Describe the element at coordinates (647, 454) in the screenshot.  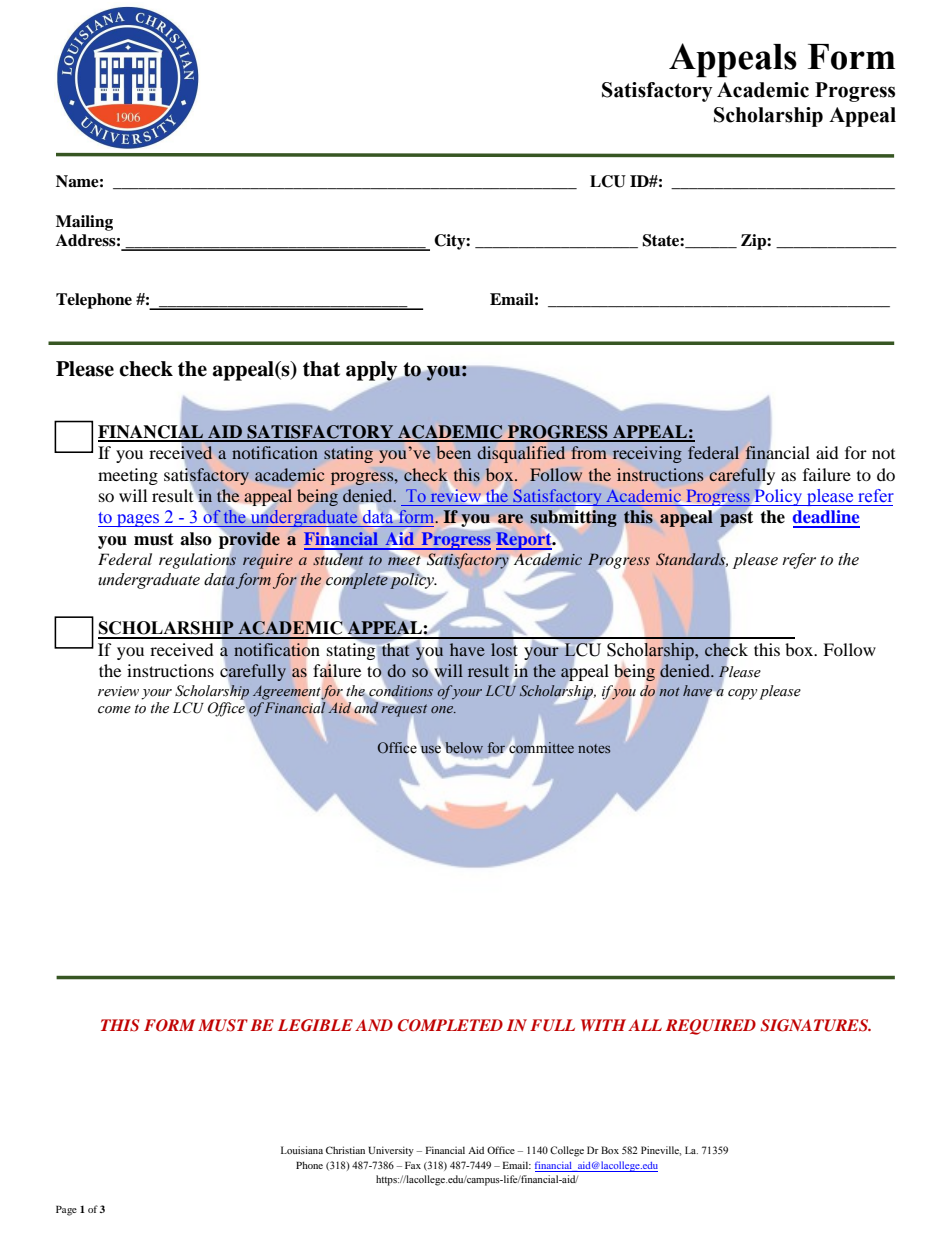
I see `receiving` at that location.
